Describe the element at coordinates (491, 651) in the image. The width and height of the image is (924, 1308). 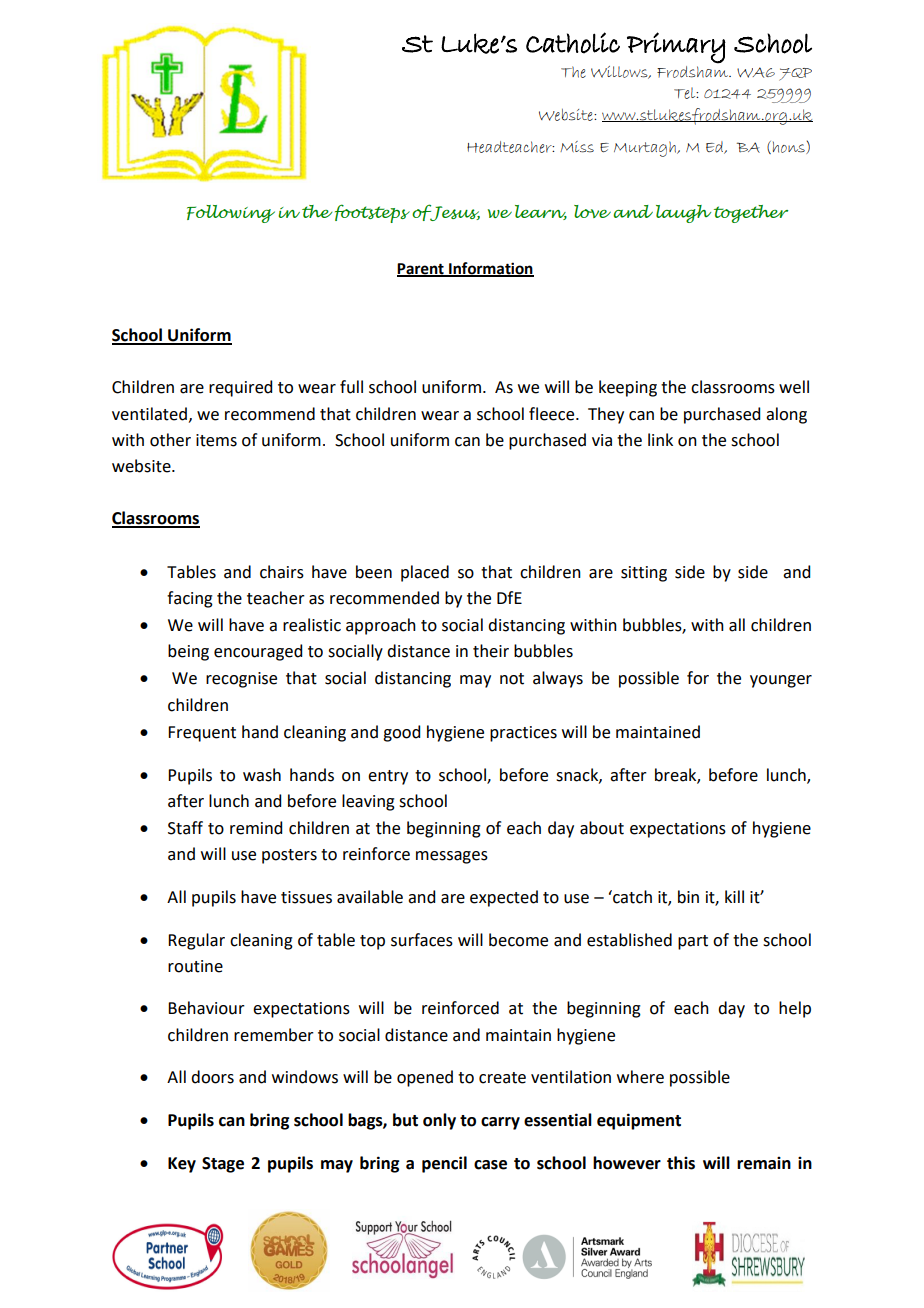
I see `their` at that location.
